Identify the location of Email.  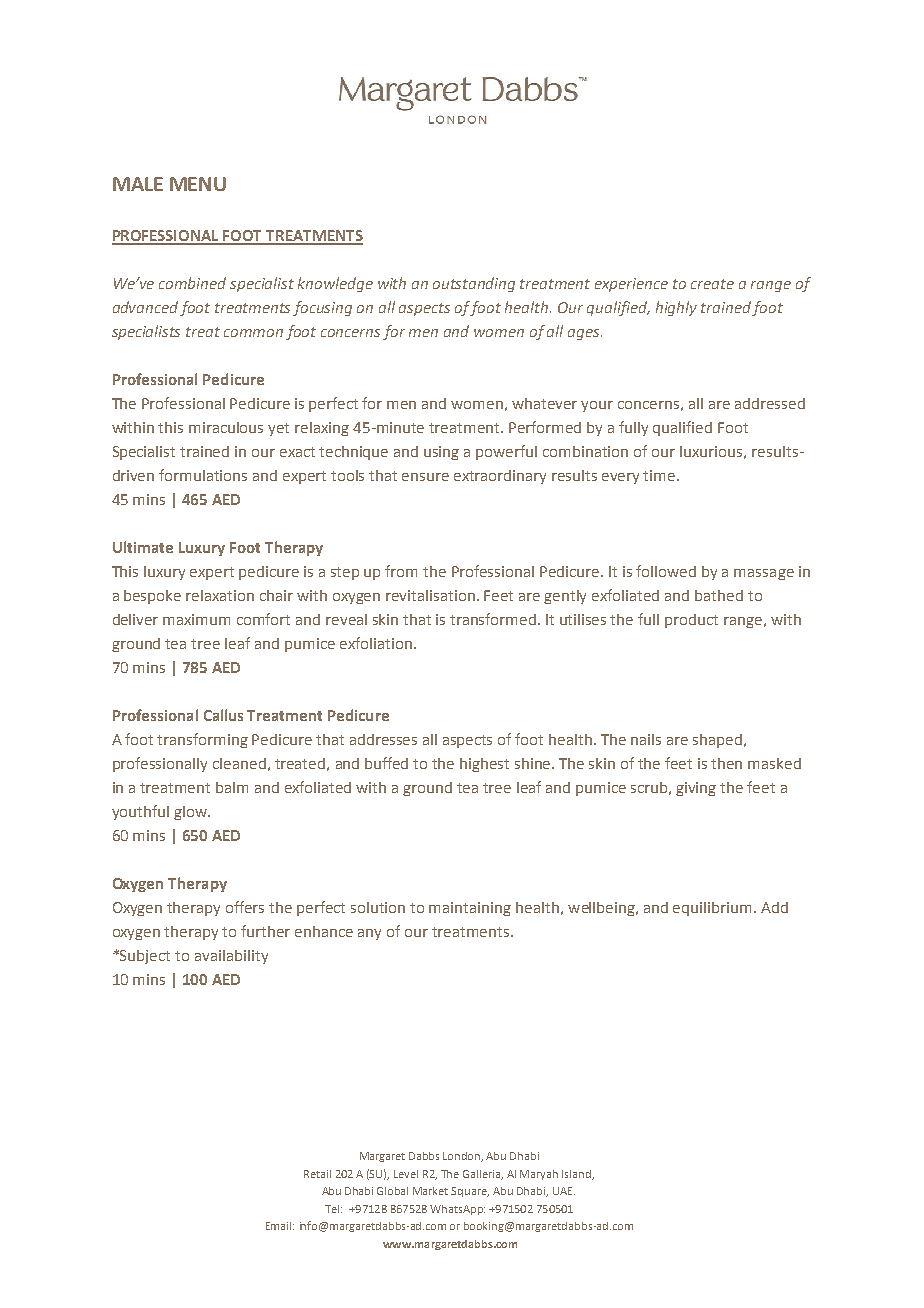
(280, 1226).
